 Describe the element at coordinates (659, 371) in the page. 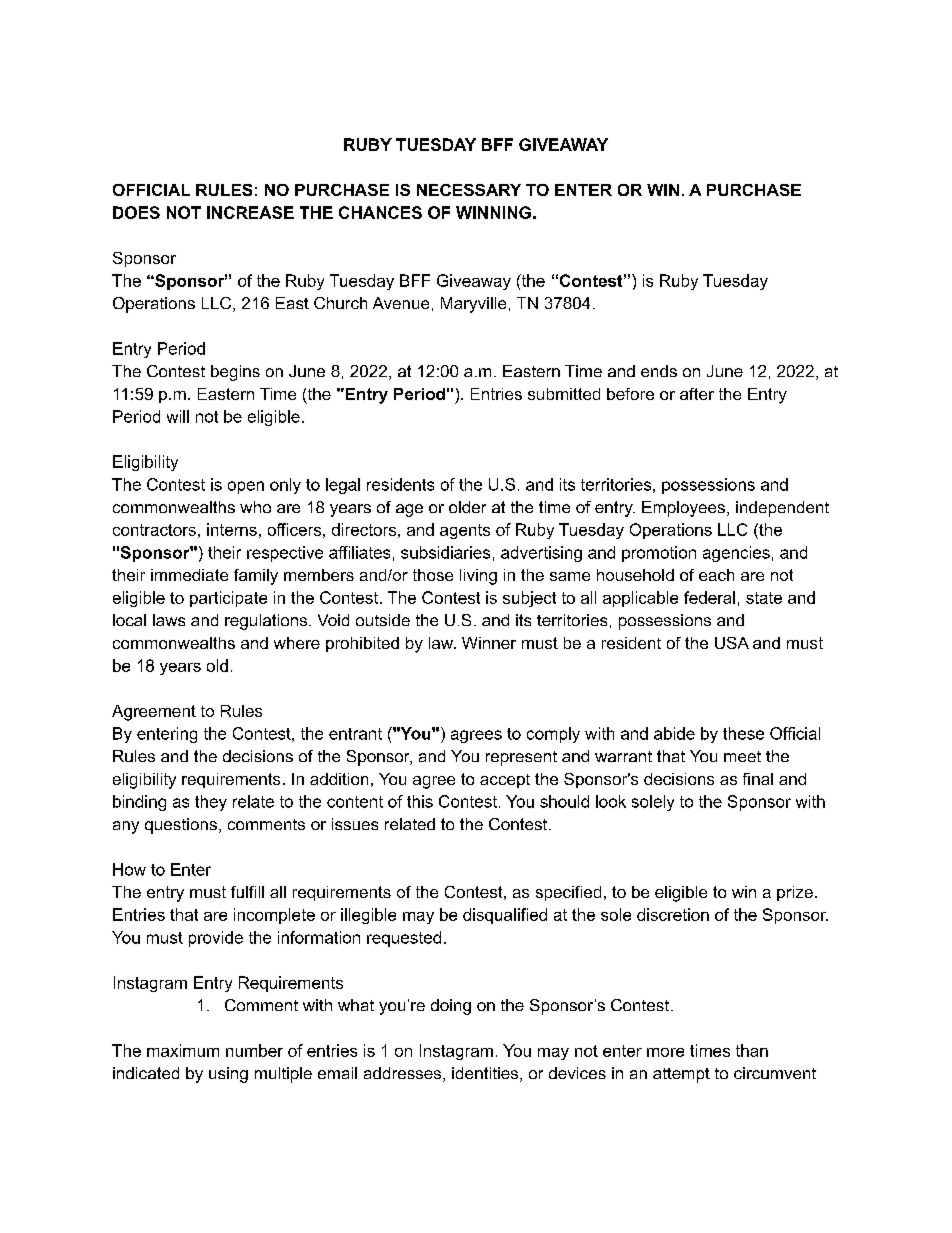

I see `ends` at that location.
